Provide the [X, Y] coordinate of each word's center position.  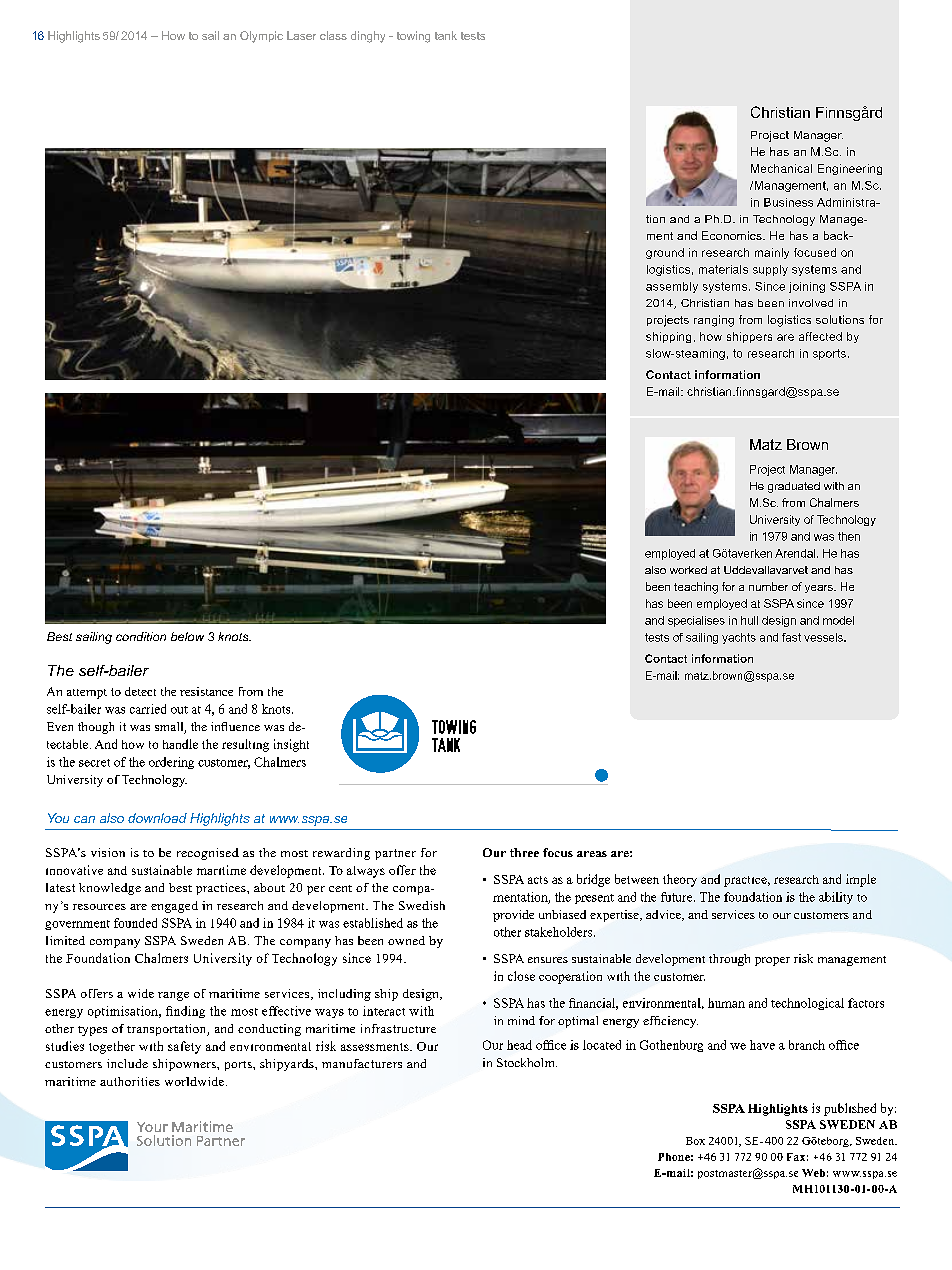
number [768, 586]
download [157, 818]
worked [688, 570]
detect [140, 691]
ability [836, 898]
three [524, 852]
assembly [672, 287]
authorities [130, 1081]
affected [820, 336]
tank [446, 35]
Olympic [261, 37]
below [187, 636]
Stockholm [527, 1062]
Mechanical [781, 168]
